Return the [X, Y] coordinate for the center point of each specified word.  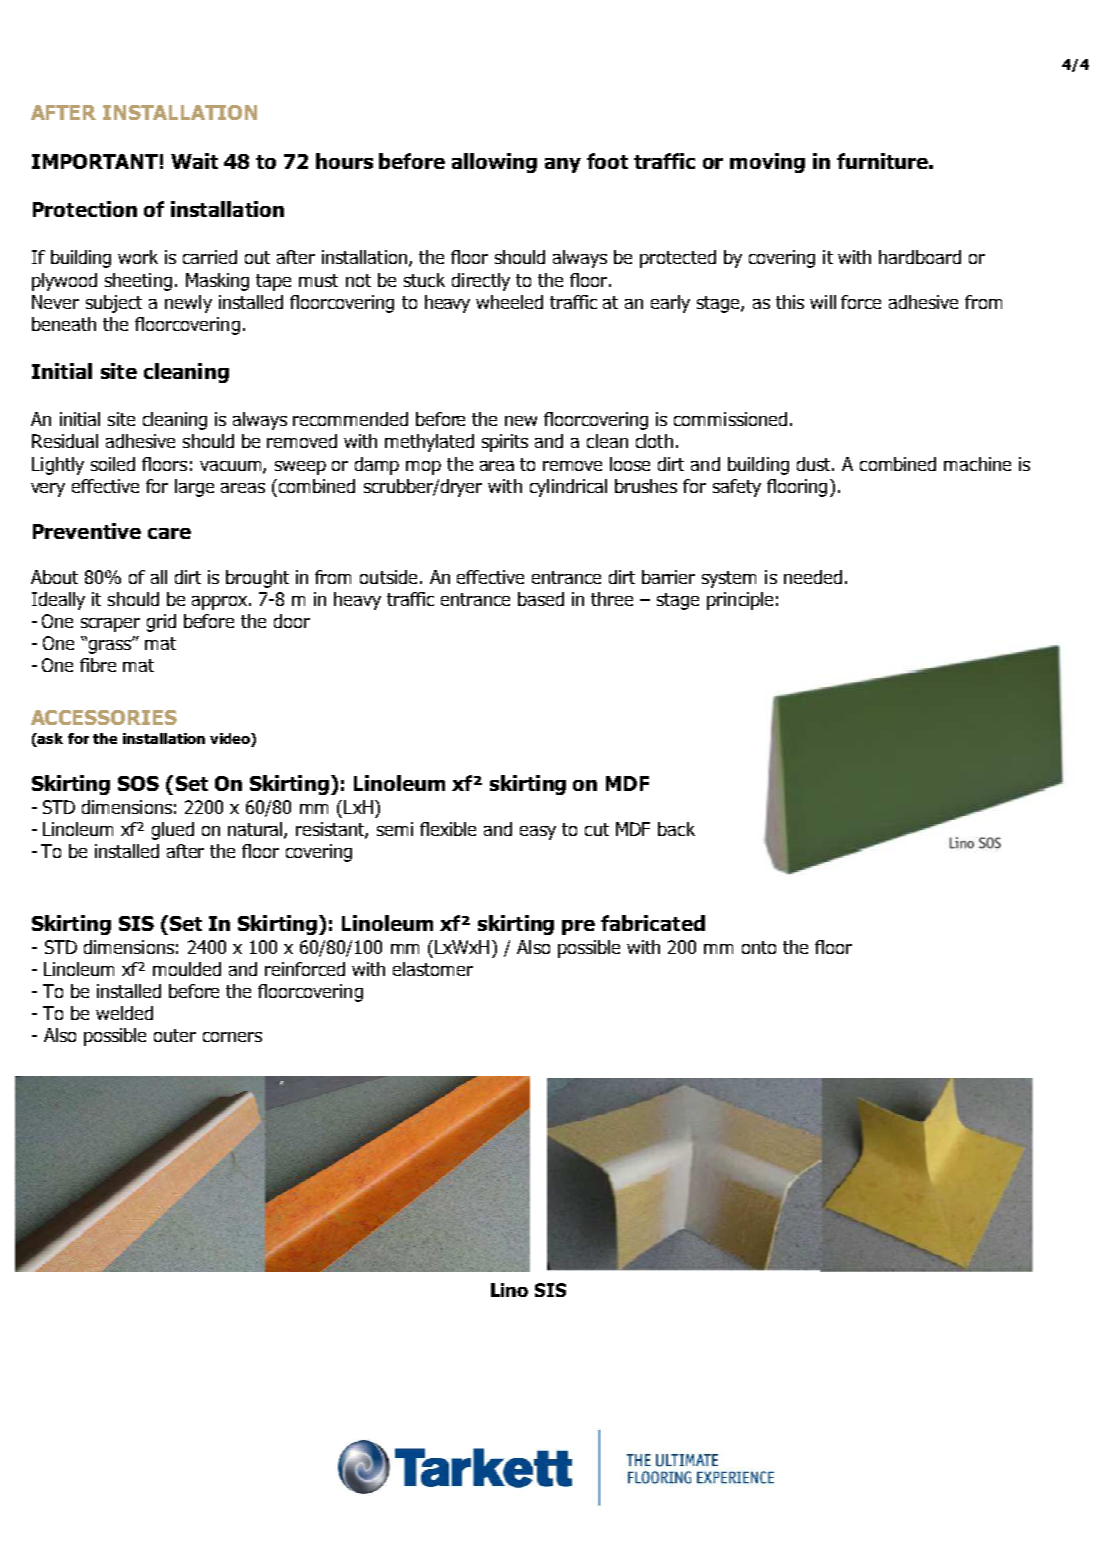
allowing [494, 163]
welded [124, 1013]
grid [161, 623]
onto [759, 947]
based [541, 599]
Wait [194, 161]
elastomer [433, 969]
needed [813, 577]
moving [767, 163]
